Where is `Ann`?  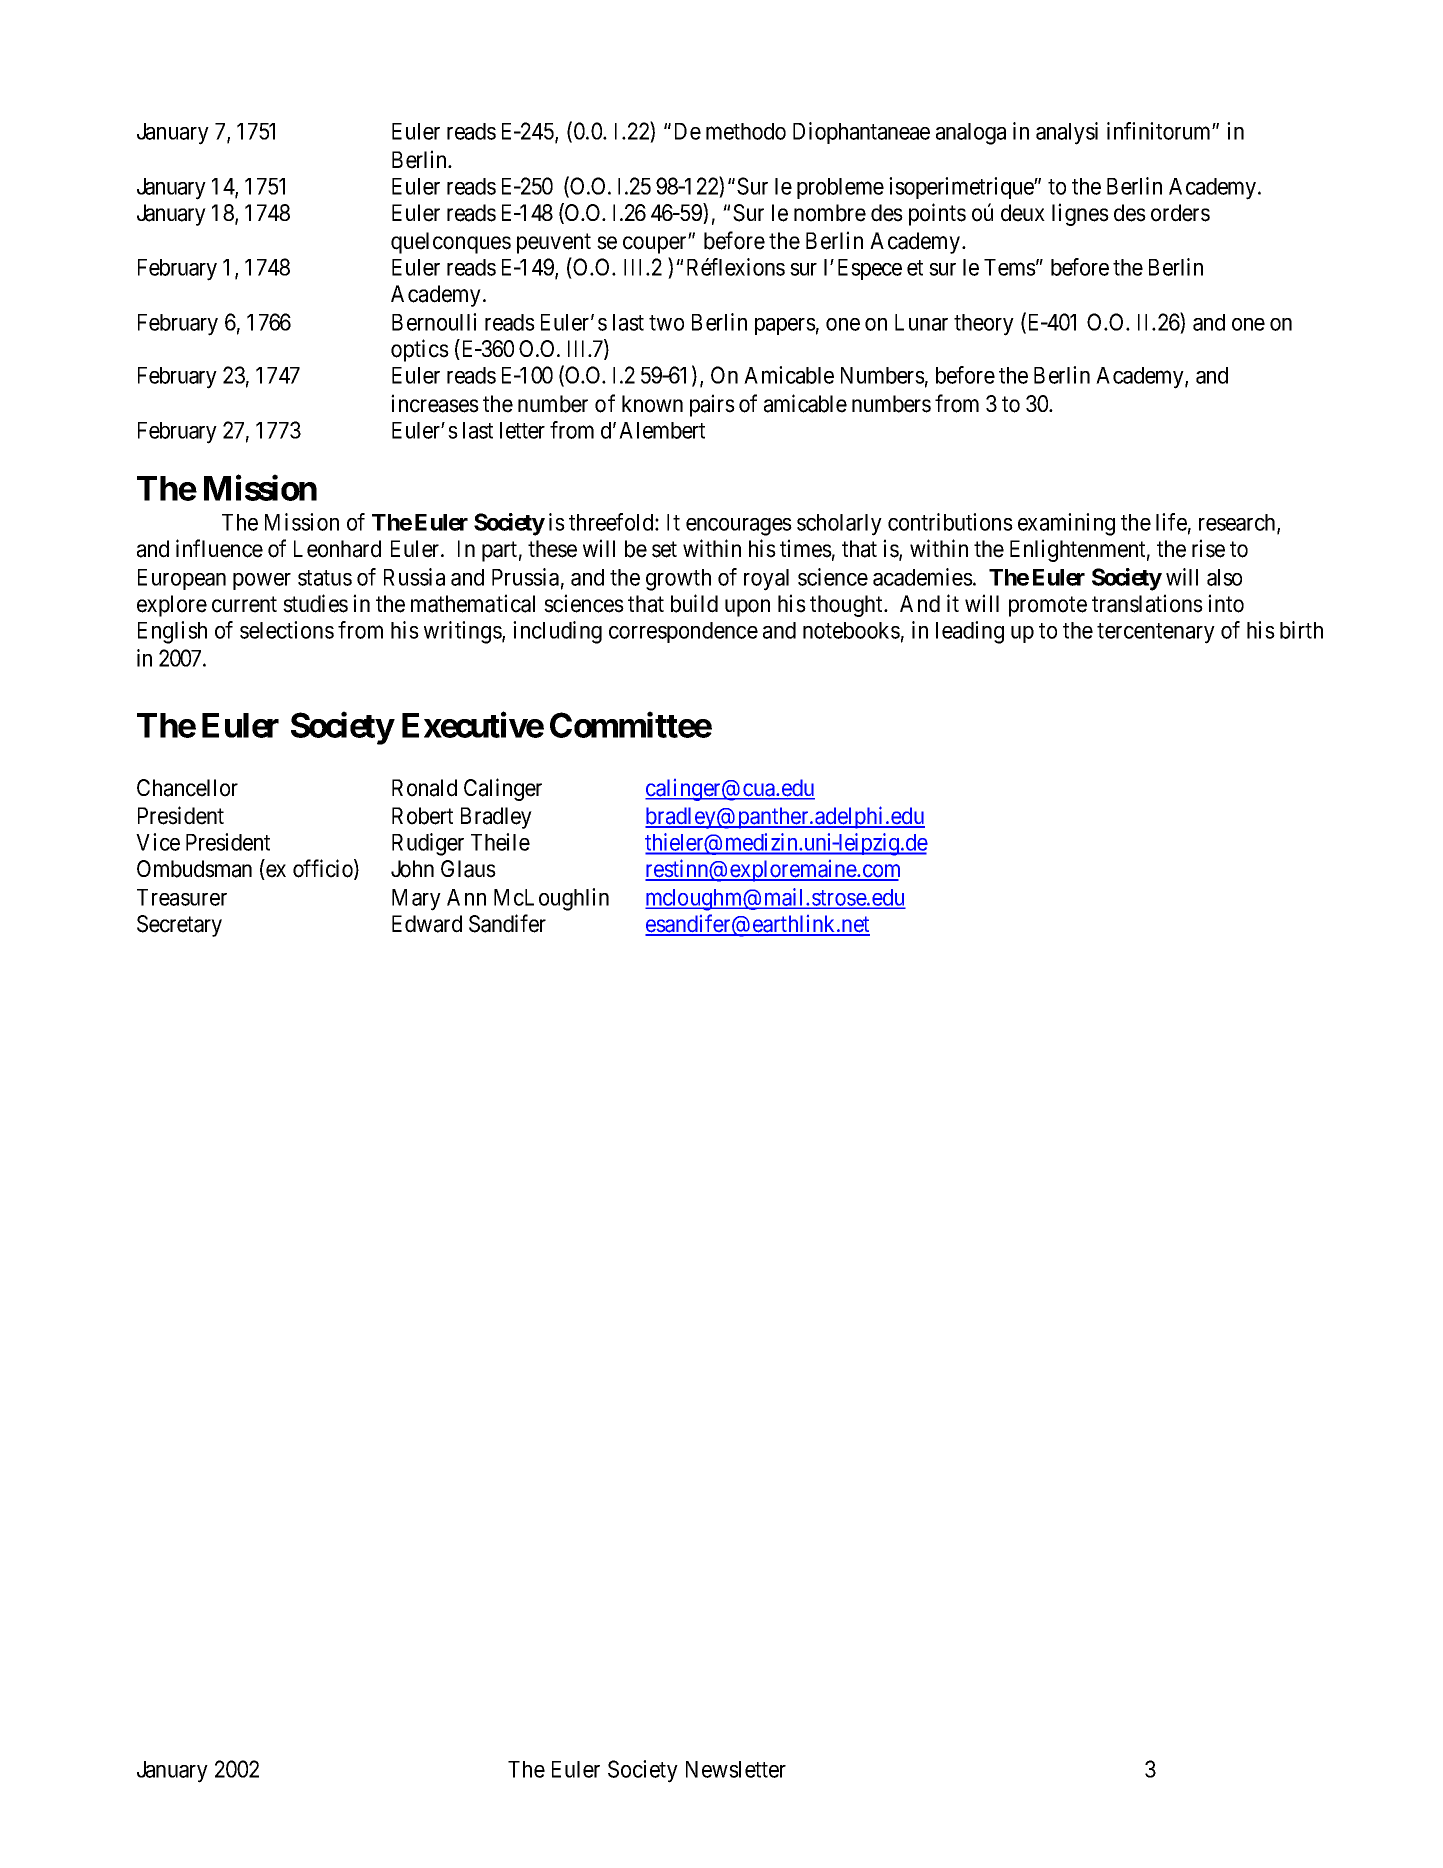
Ann is located at coordinates (466, 897).
